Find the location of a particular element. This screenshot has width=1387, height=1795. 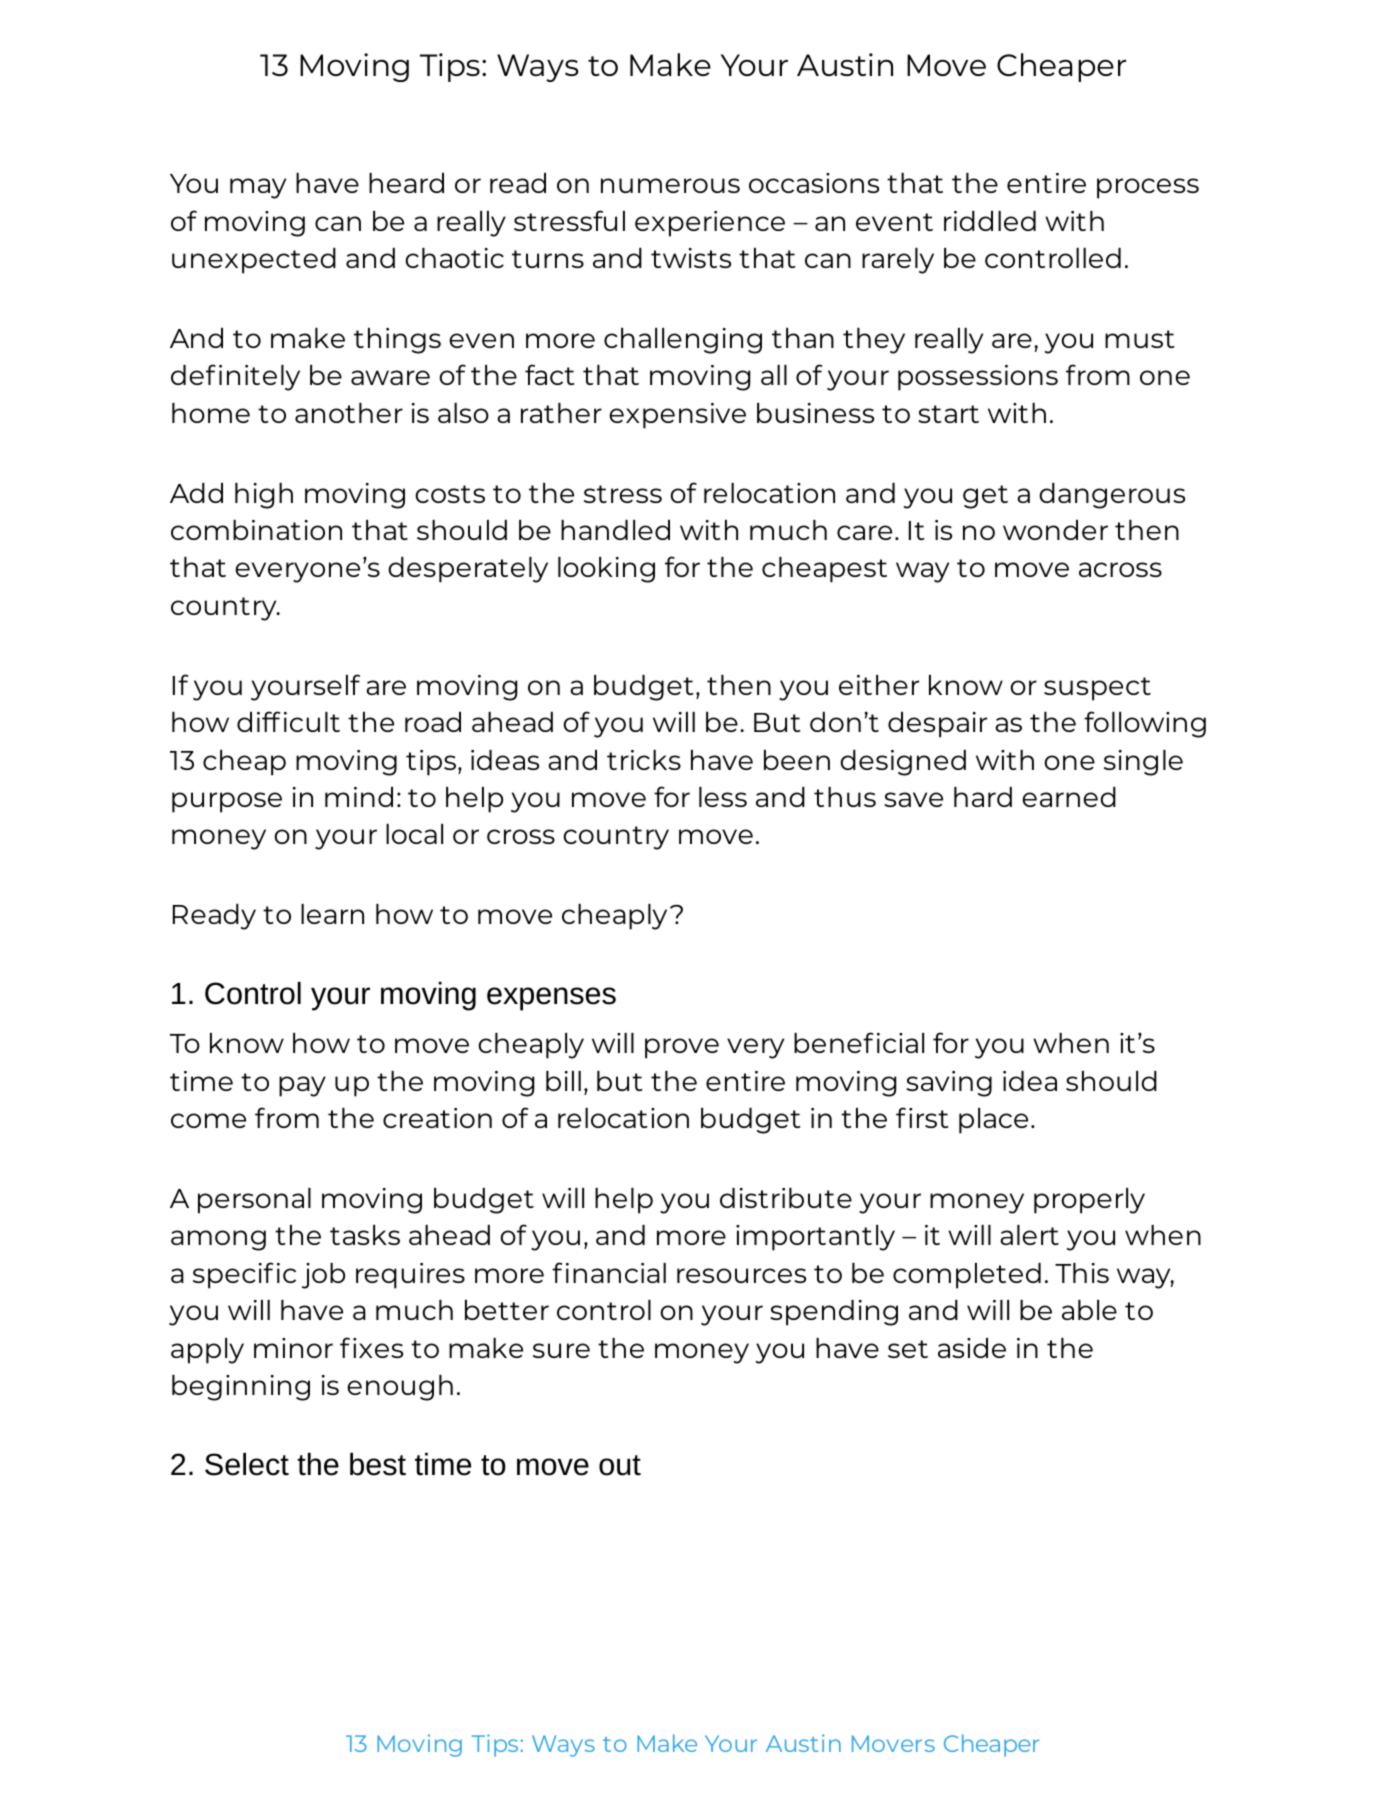

may is located at coordinates (258, 188).
